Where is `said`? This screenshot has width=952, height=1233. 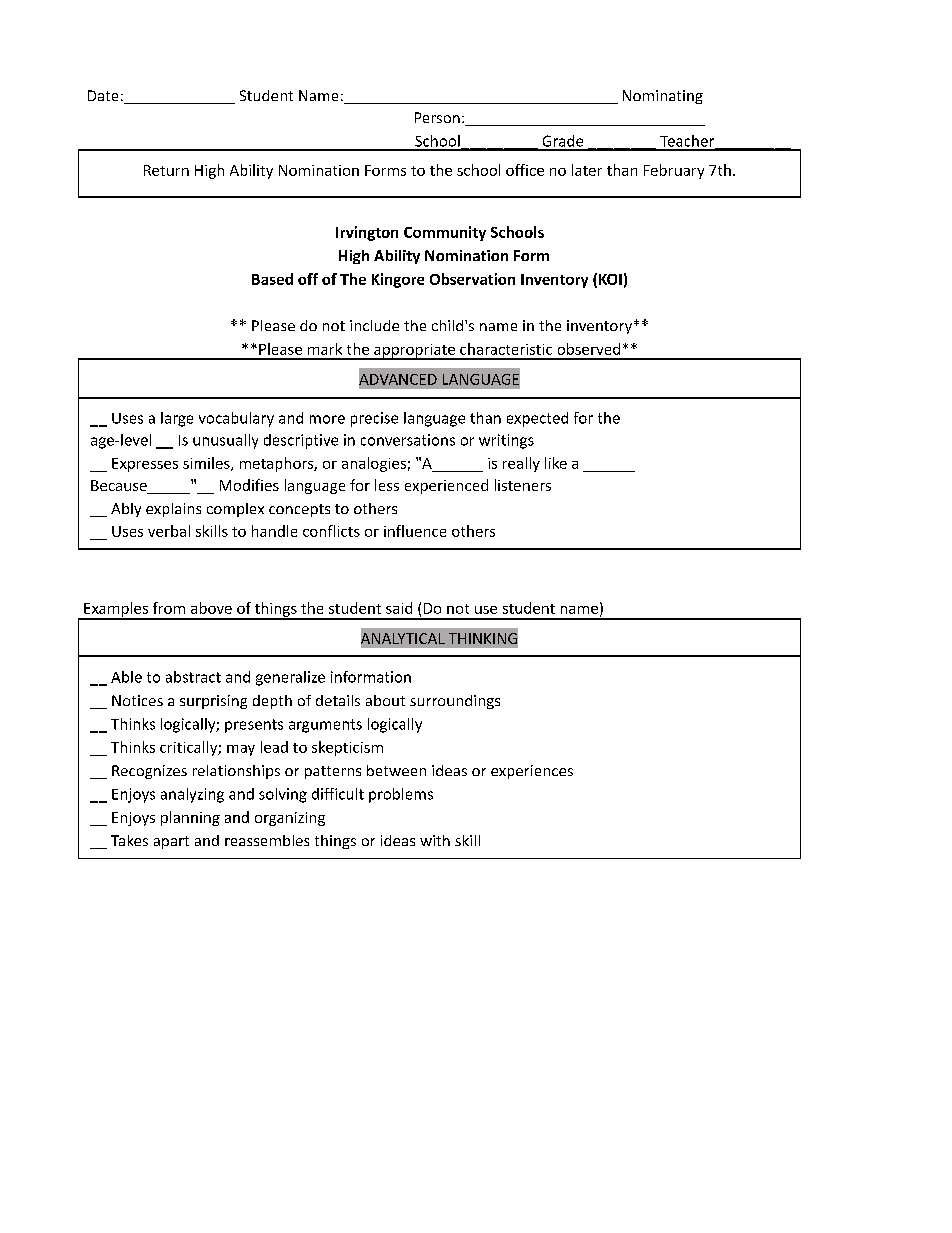 said is located at coordinates (399, 608).
